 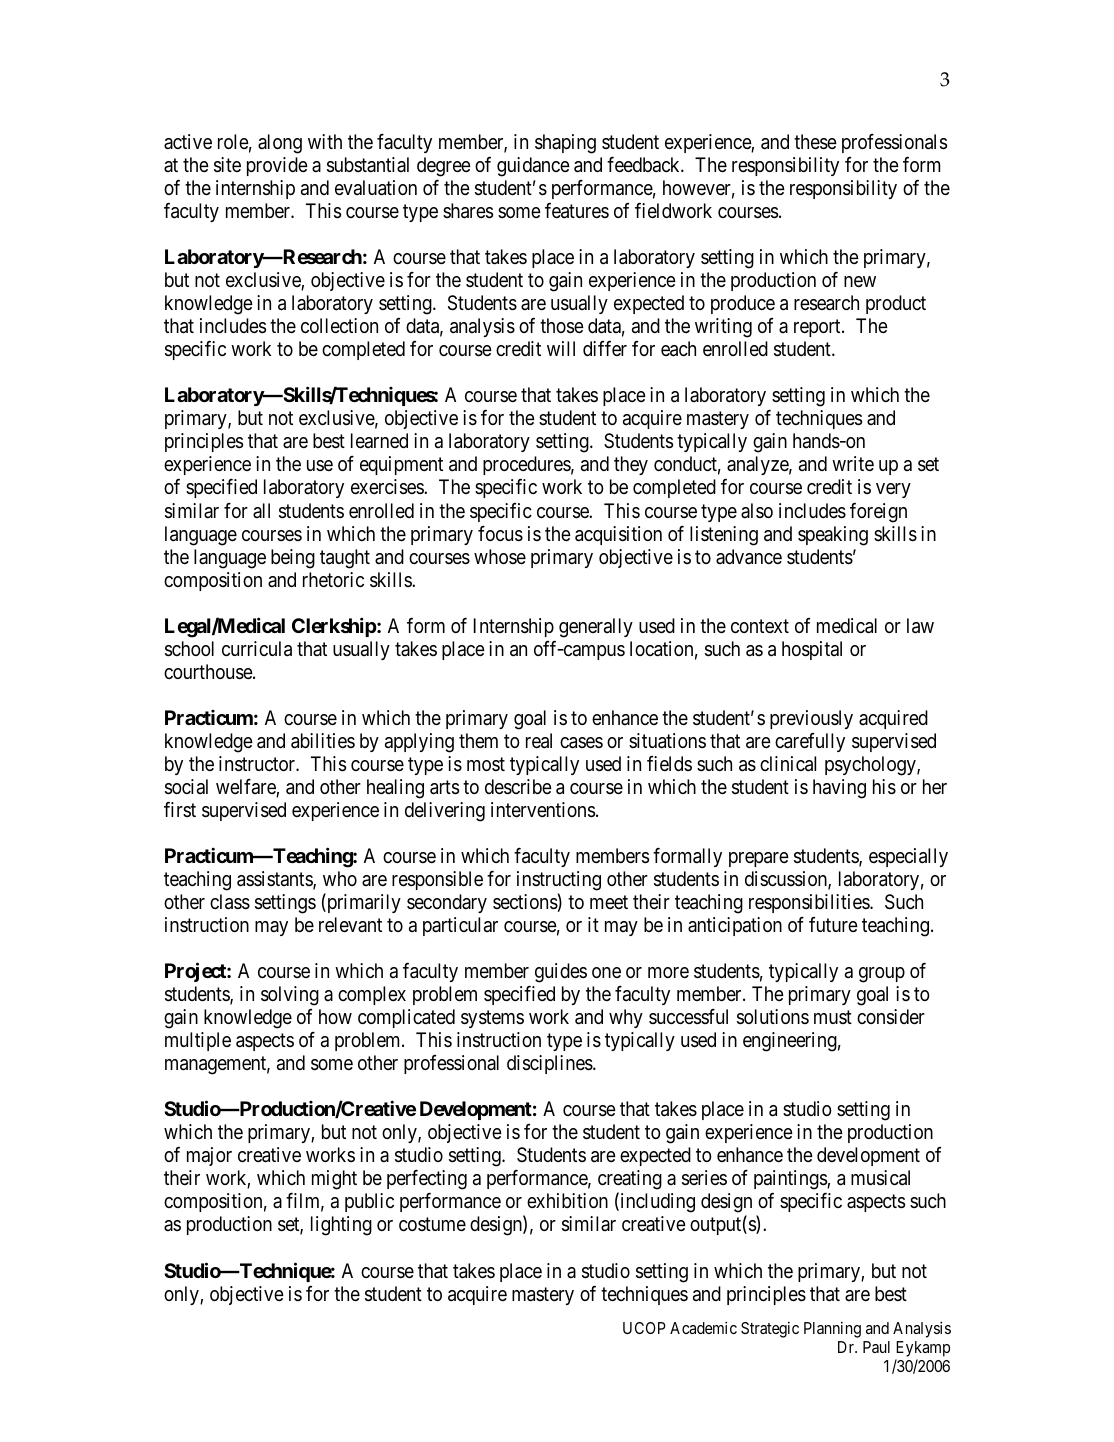 What do you see at coordinates (833, 924) in the page?
I see `future` at bounding box center [833, 924].
